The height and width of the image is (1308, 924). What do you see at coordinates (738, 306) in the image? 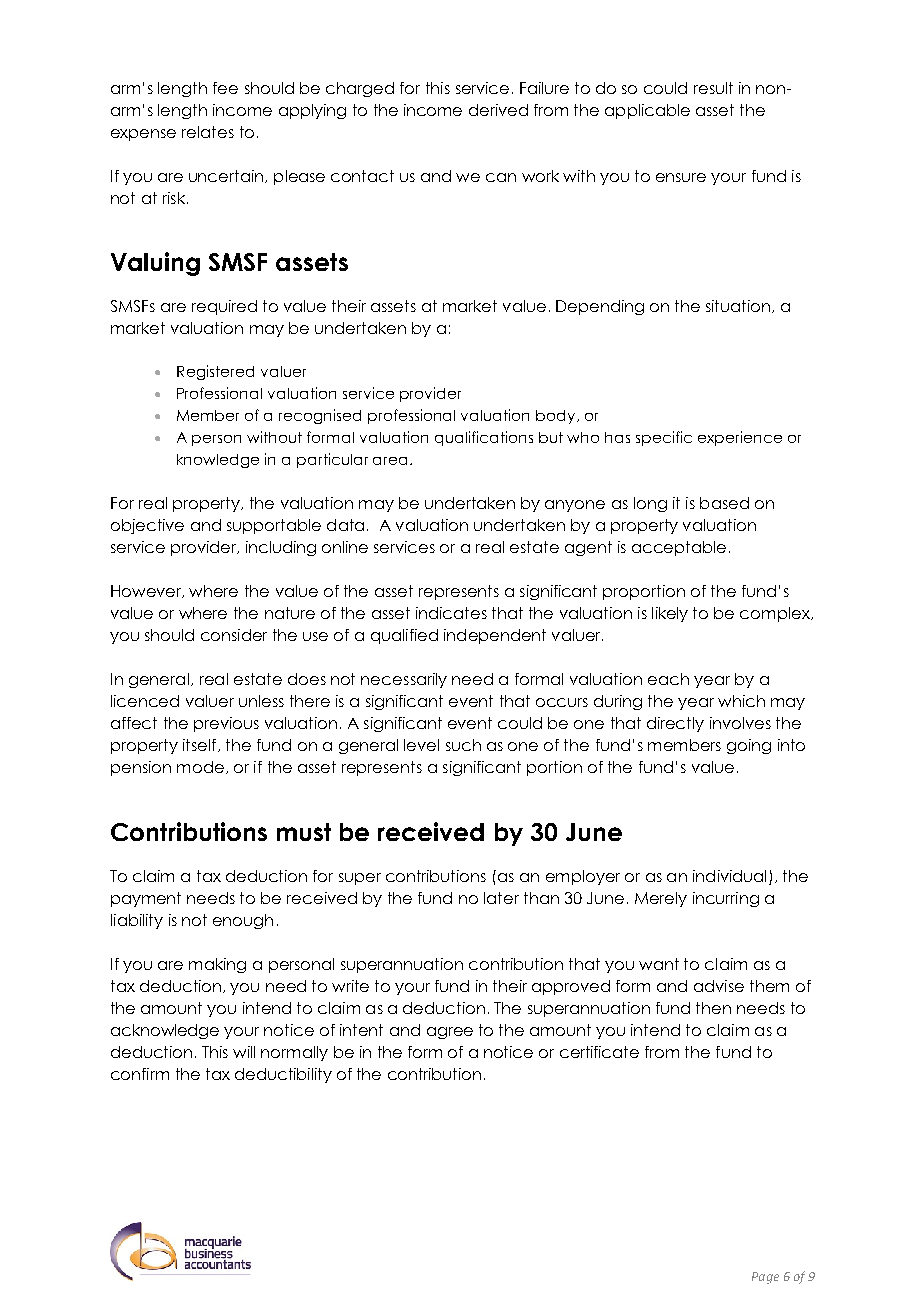
I see `situation` at bounding box center [738, 306].
